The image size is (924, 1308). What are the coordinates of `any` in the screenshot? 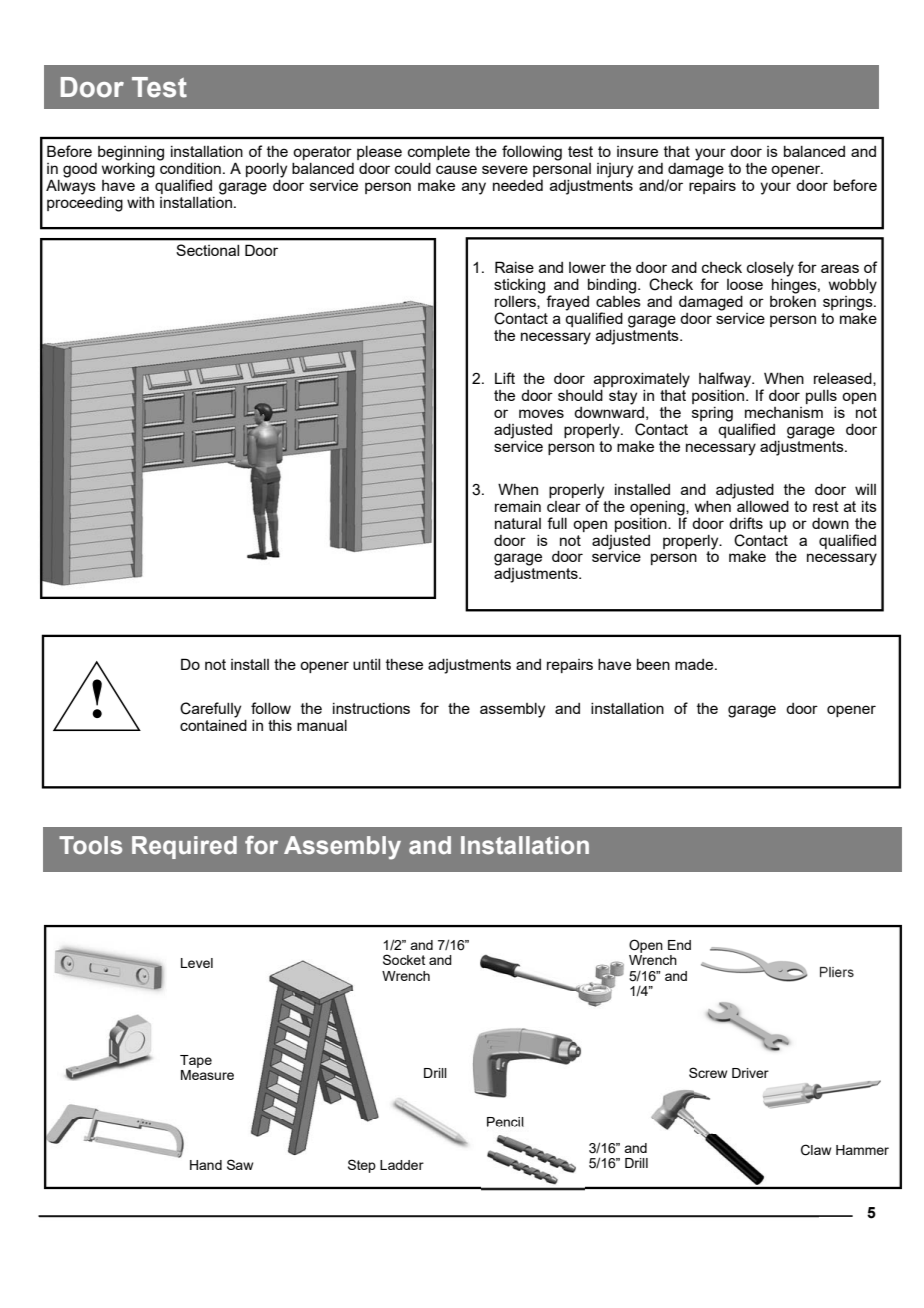 It's located at (474, 188).
